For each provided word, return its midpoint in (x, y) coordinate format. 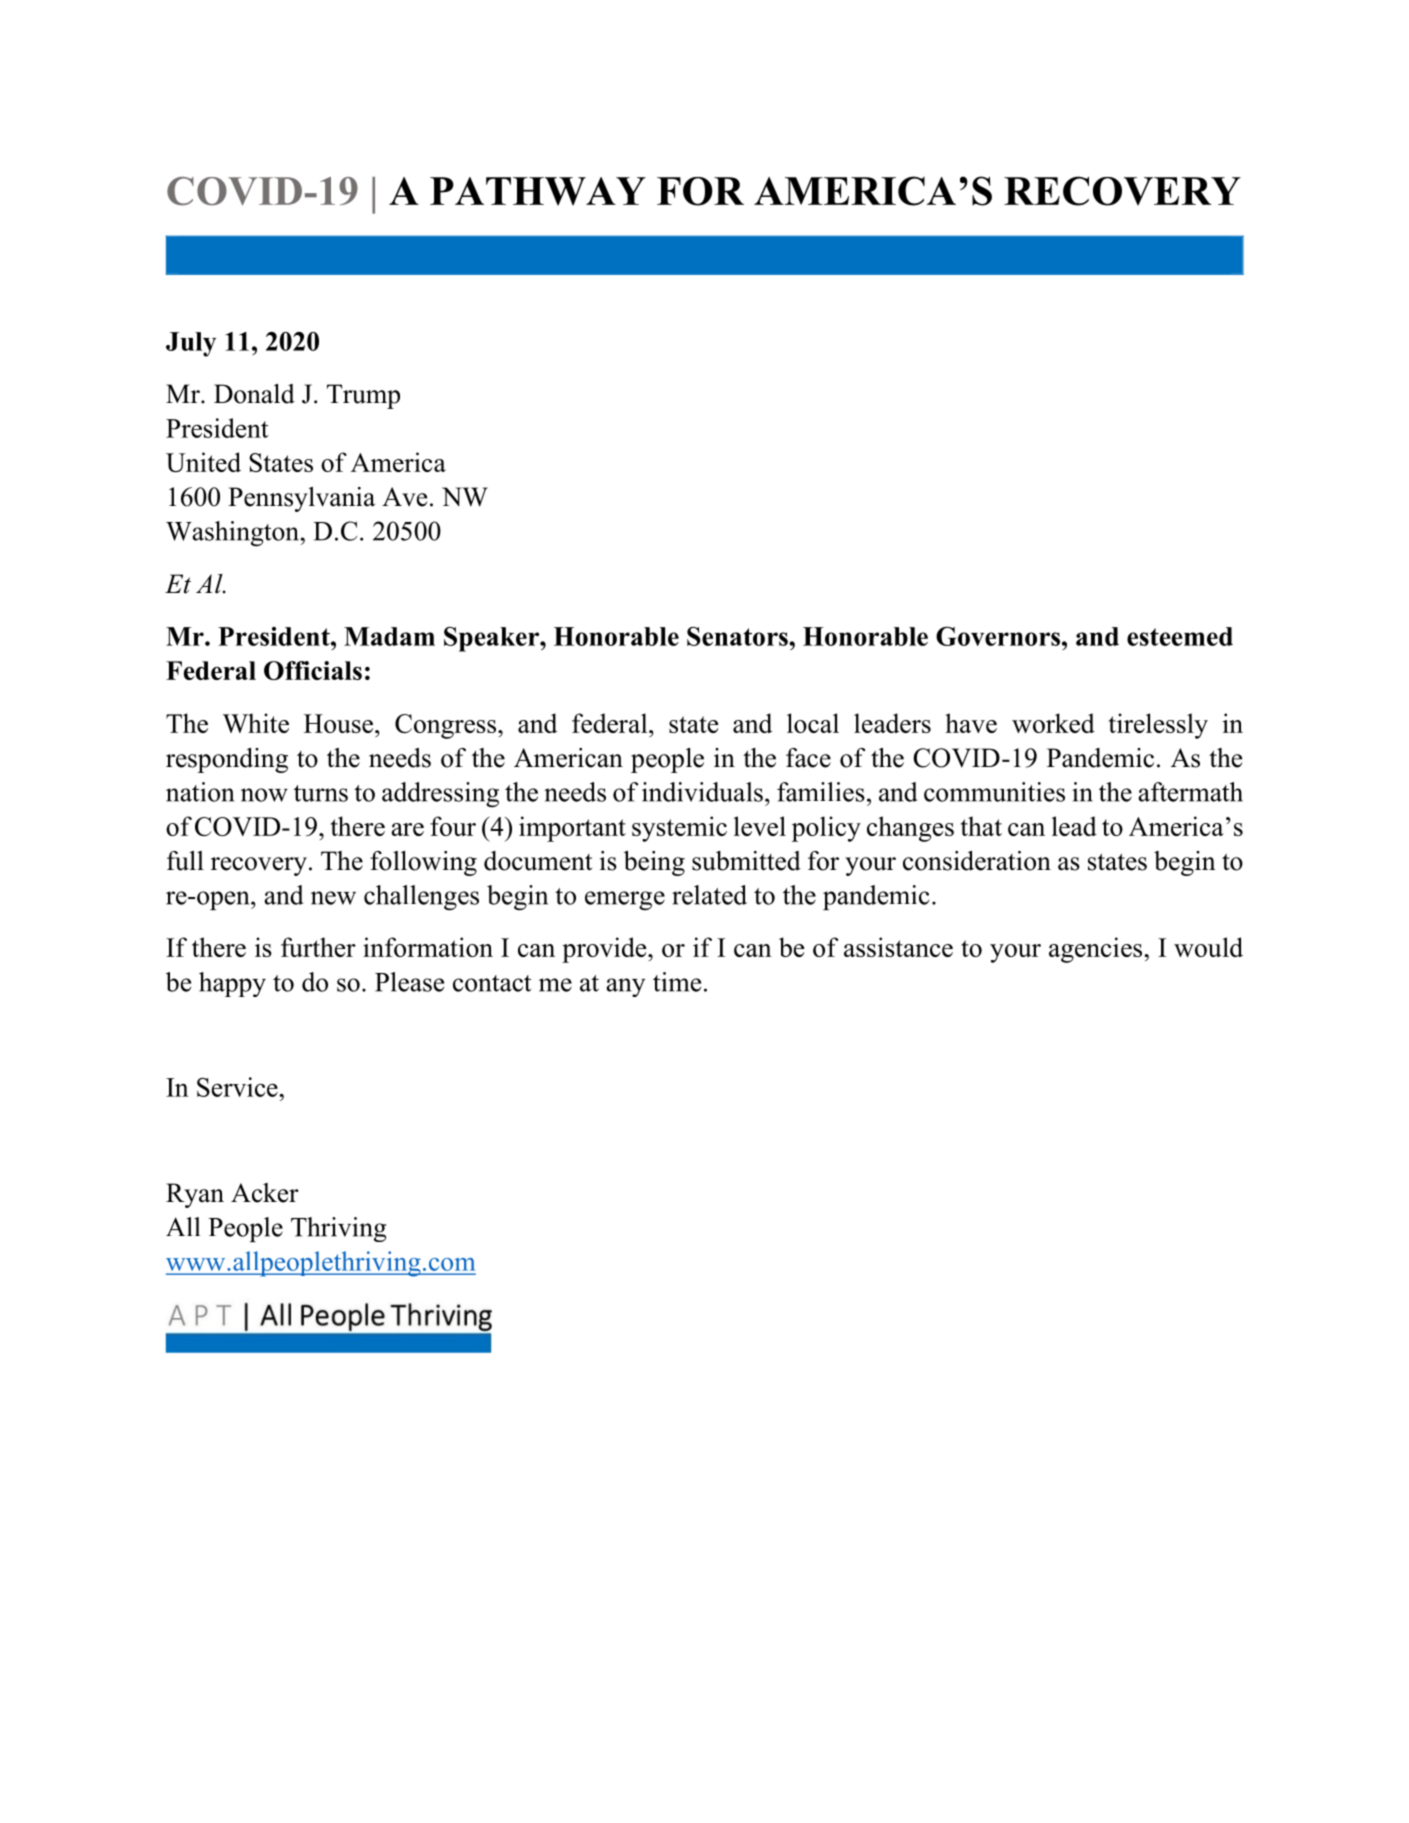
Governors (999, 636)
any (625, 987)
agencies (1097, 950)
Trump (363, 396)
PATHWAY (538, 191)
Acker (265, 1193)
